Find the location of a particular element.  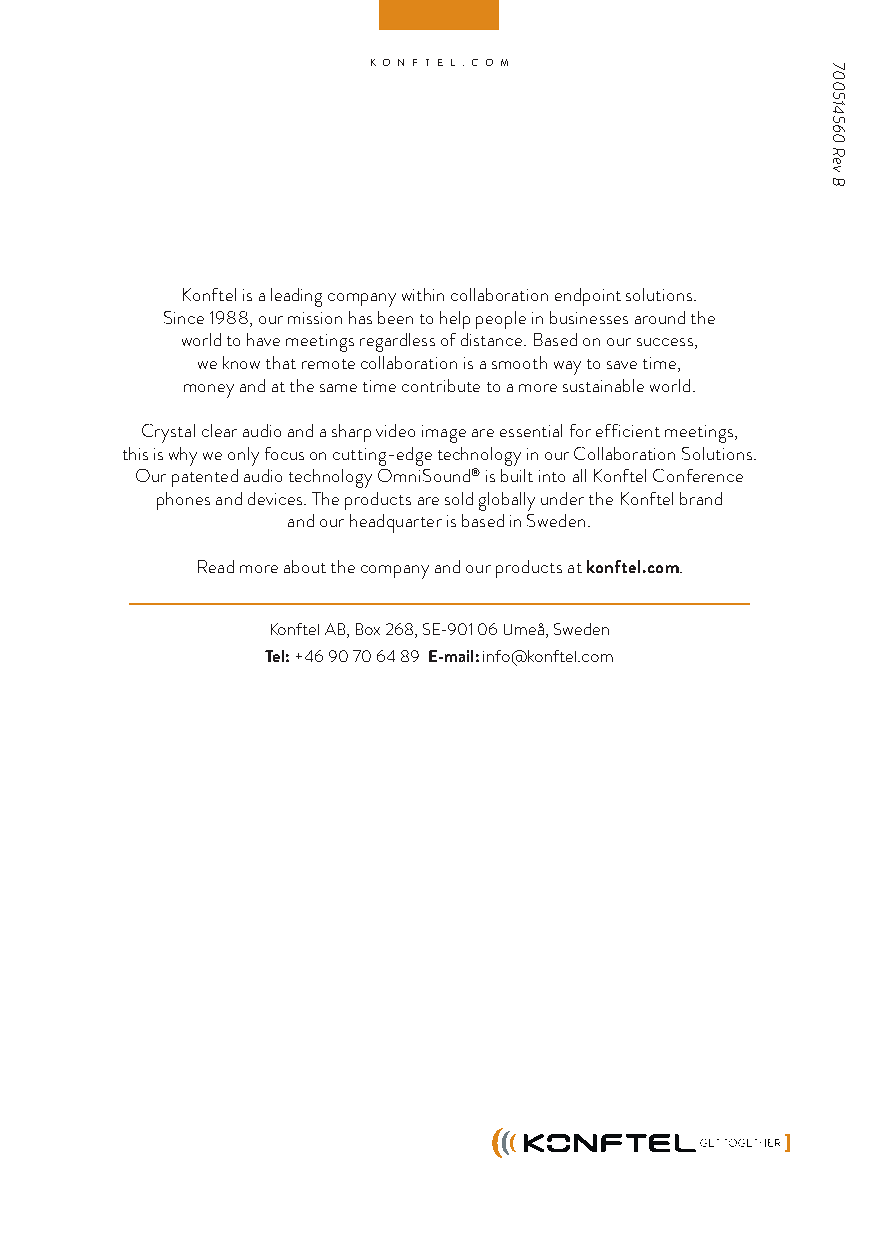

Box is located at coordinates (368, 629).
